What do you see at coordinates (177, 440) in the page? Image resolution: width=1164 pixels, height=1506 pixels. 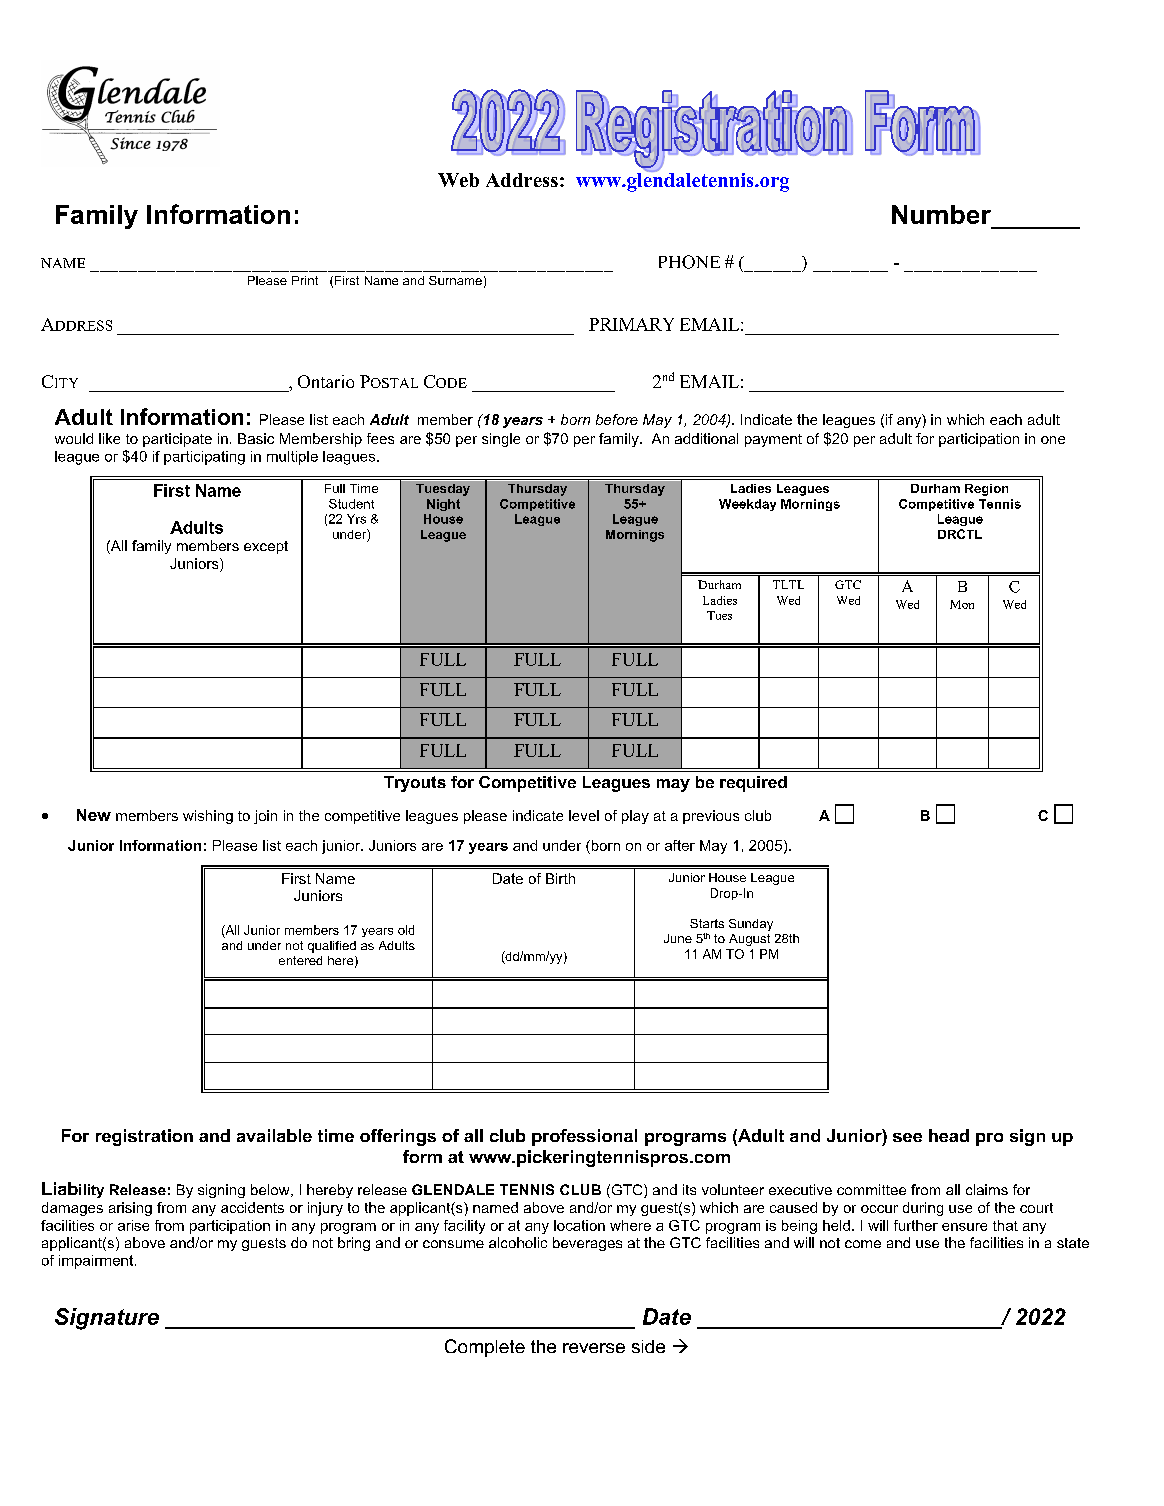 I see `participate` at bounding box center [177, 440].
